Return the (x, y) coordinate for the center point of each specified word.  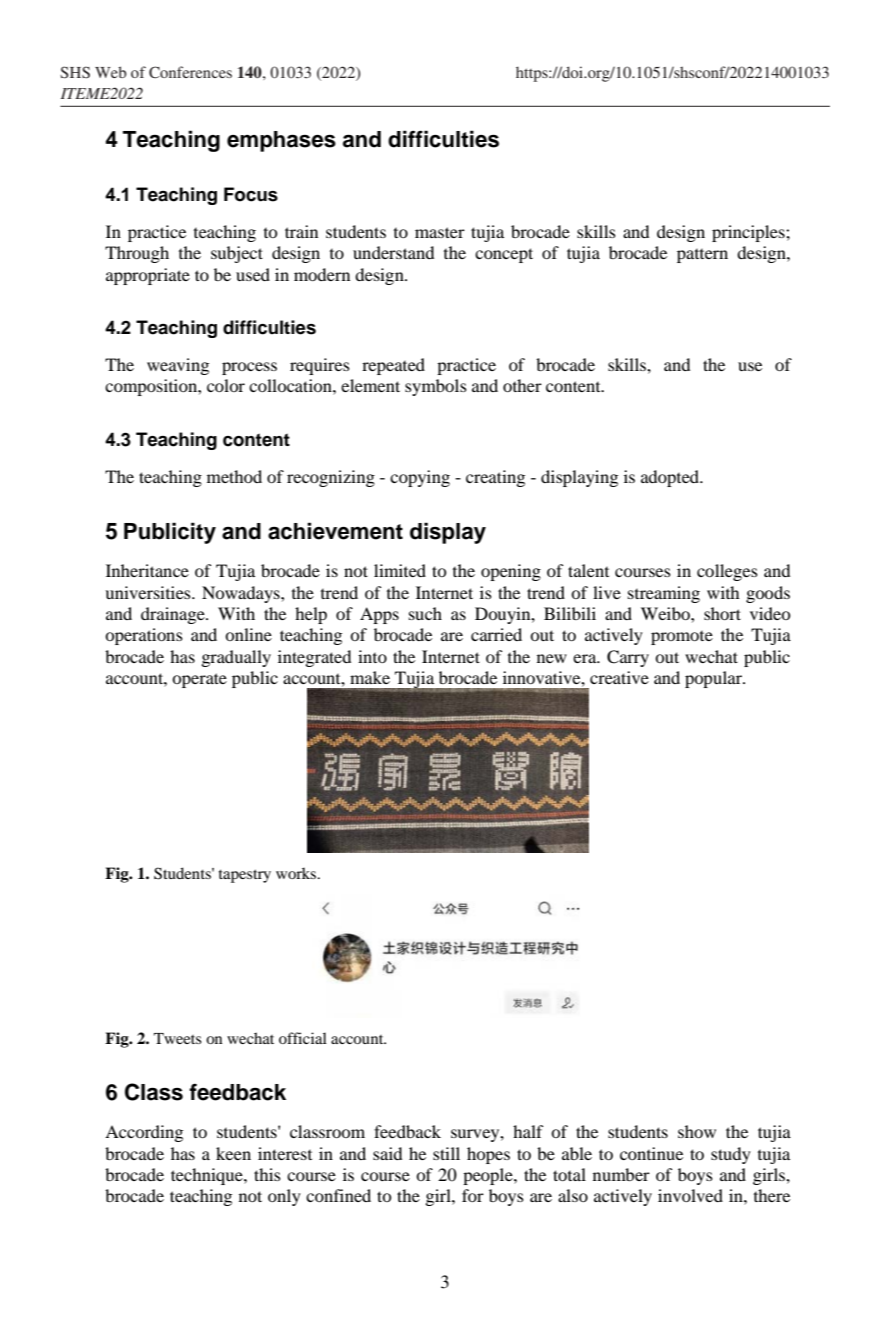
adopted (671, 478)
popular (714, 679)
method (234, 476)
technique (208, 1176)
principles (749, 233)
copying (420, 478)
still (446, 1153)
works (297, 873)
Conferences (190, 72)
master (440, 232)
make (370, 677)
